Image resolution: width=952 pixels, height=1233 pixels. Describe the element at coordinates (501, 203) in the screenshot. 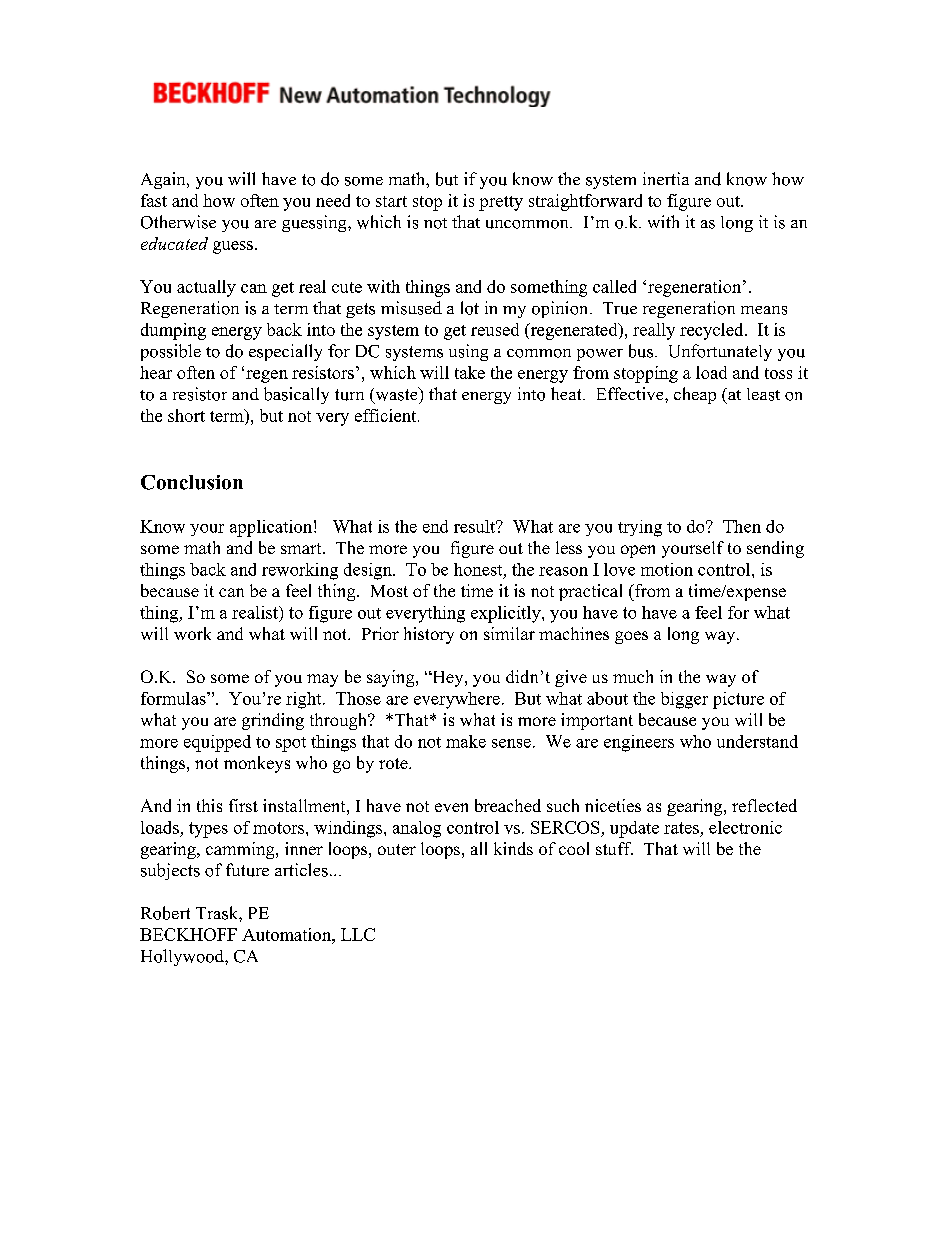

I see `pretty` at that location.
